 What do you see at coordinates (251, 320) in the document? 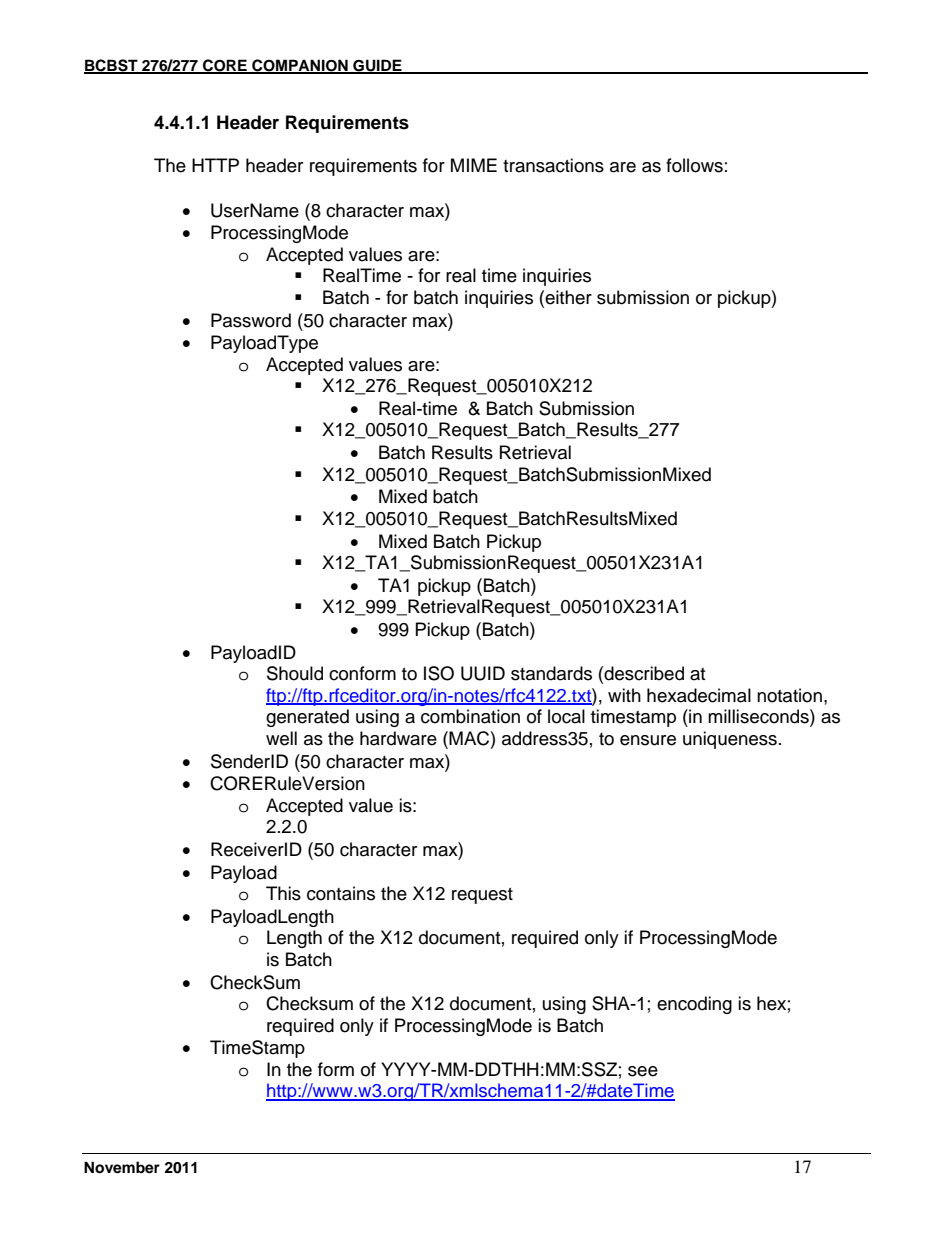
I see `Password` at bounding box center [251, 320].
